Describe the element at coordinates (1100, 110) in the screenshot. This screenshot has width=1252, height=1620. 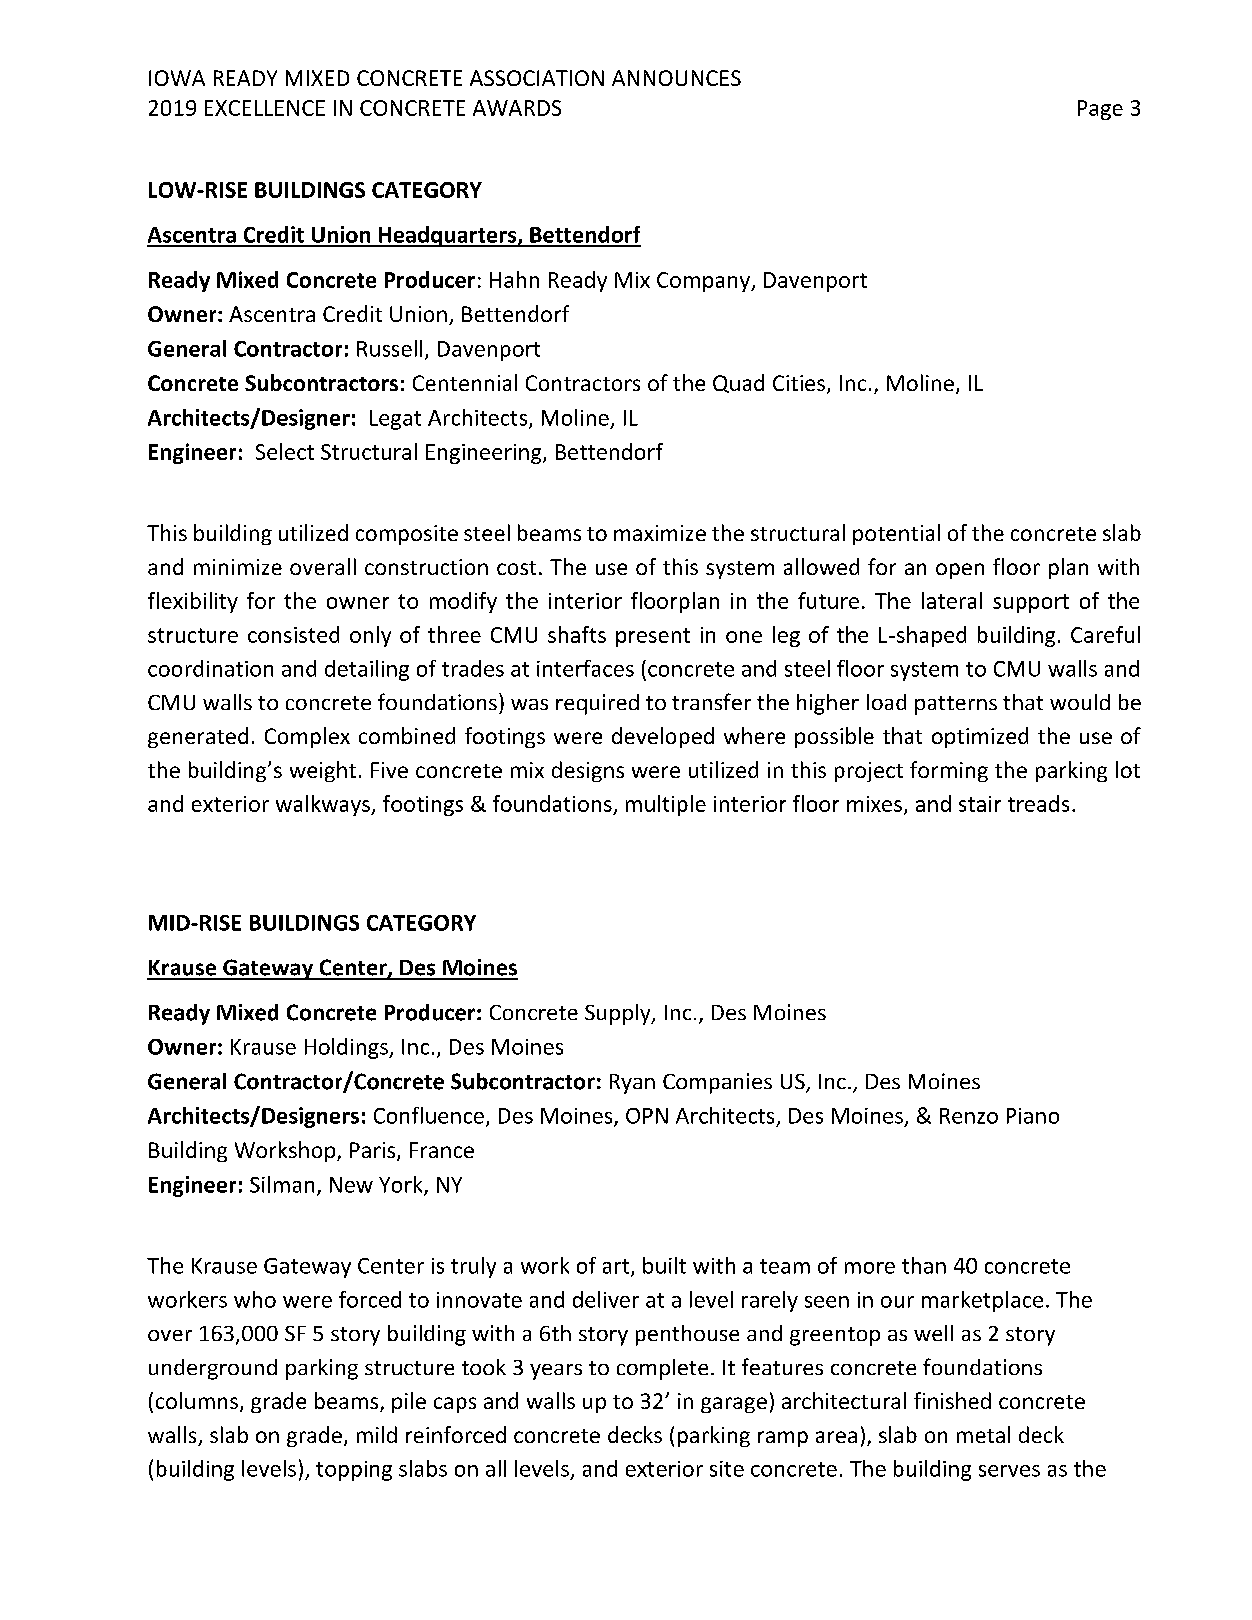
I see `Page` at that location.
